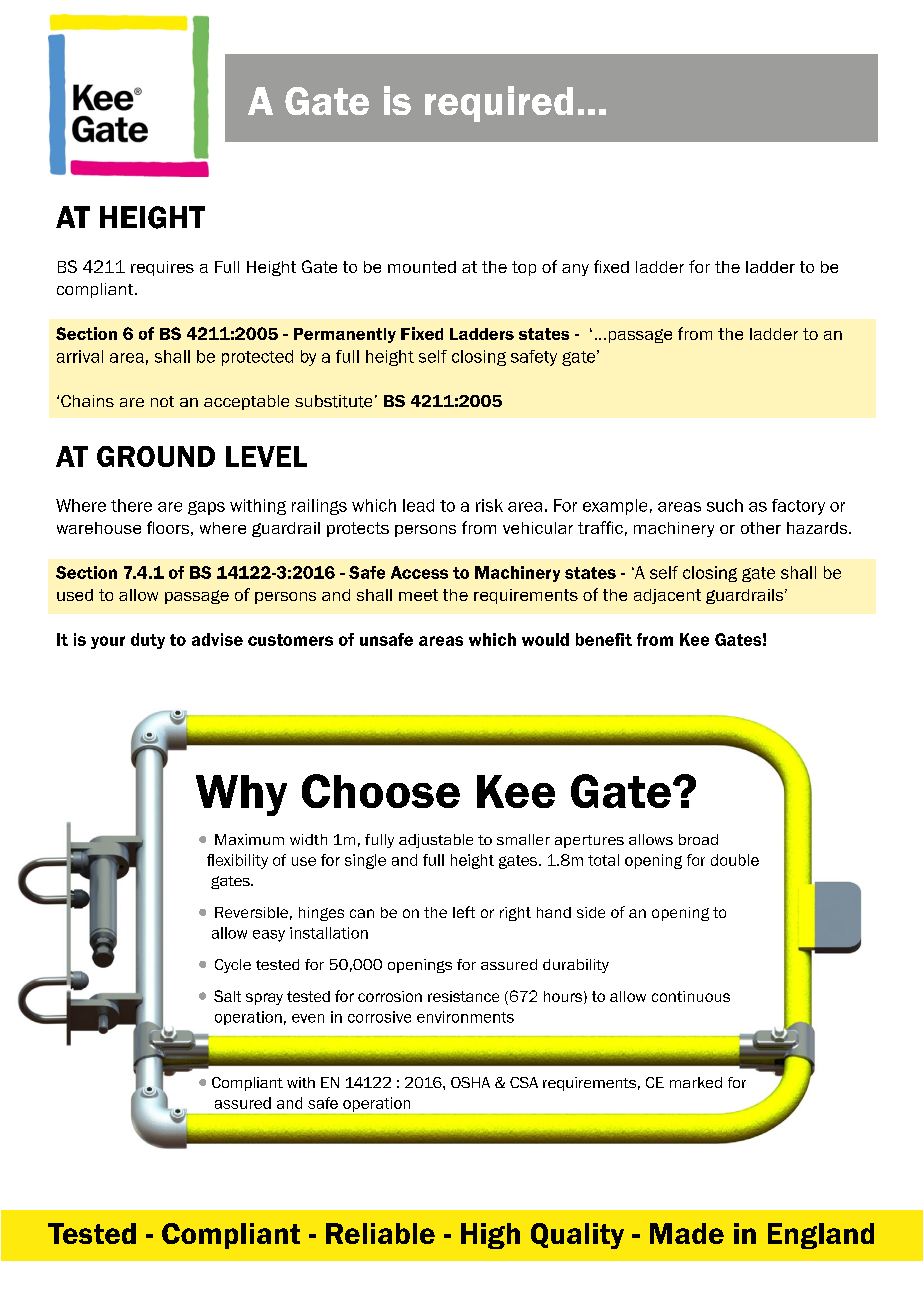 The image size is (924, 1308). What do you see at coordinates (162, 268) in the document?
I see `requires` at bounding box center [162, 268].
